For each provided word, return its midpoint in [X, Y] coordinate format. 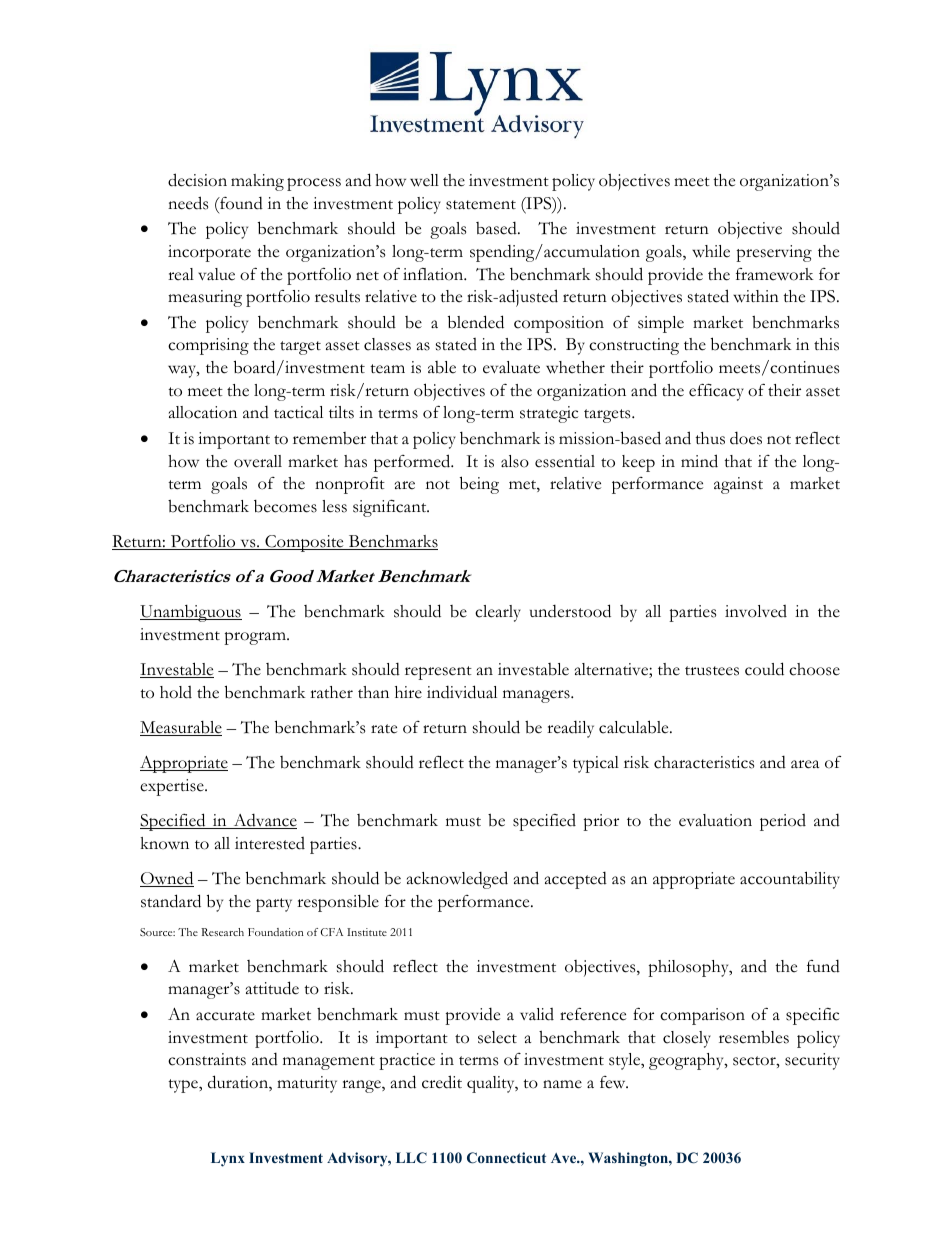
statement [481, 205]
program [256, 638]
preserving [774, 253]
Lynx [228, 1159]
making [257, 182]
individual [462, 692]
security [812, 1061]
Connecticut [506, 1158]
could [764, 669]
